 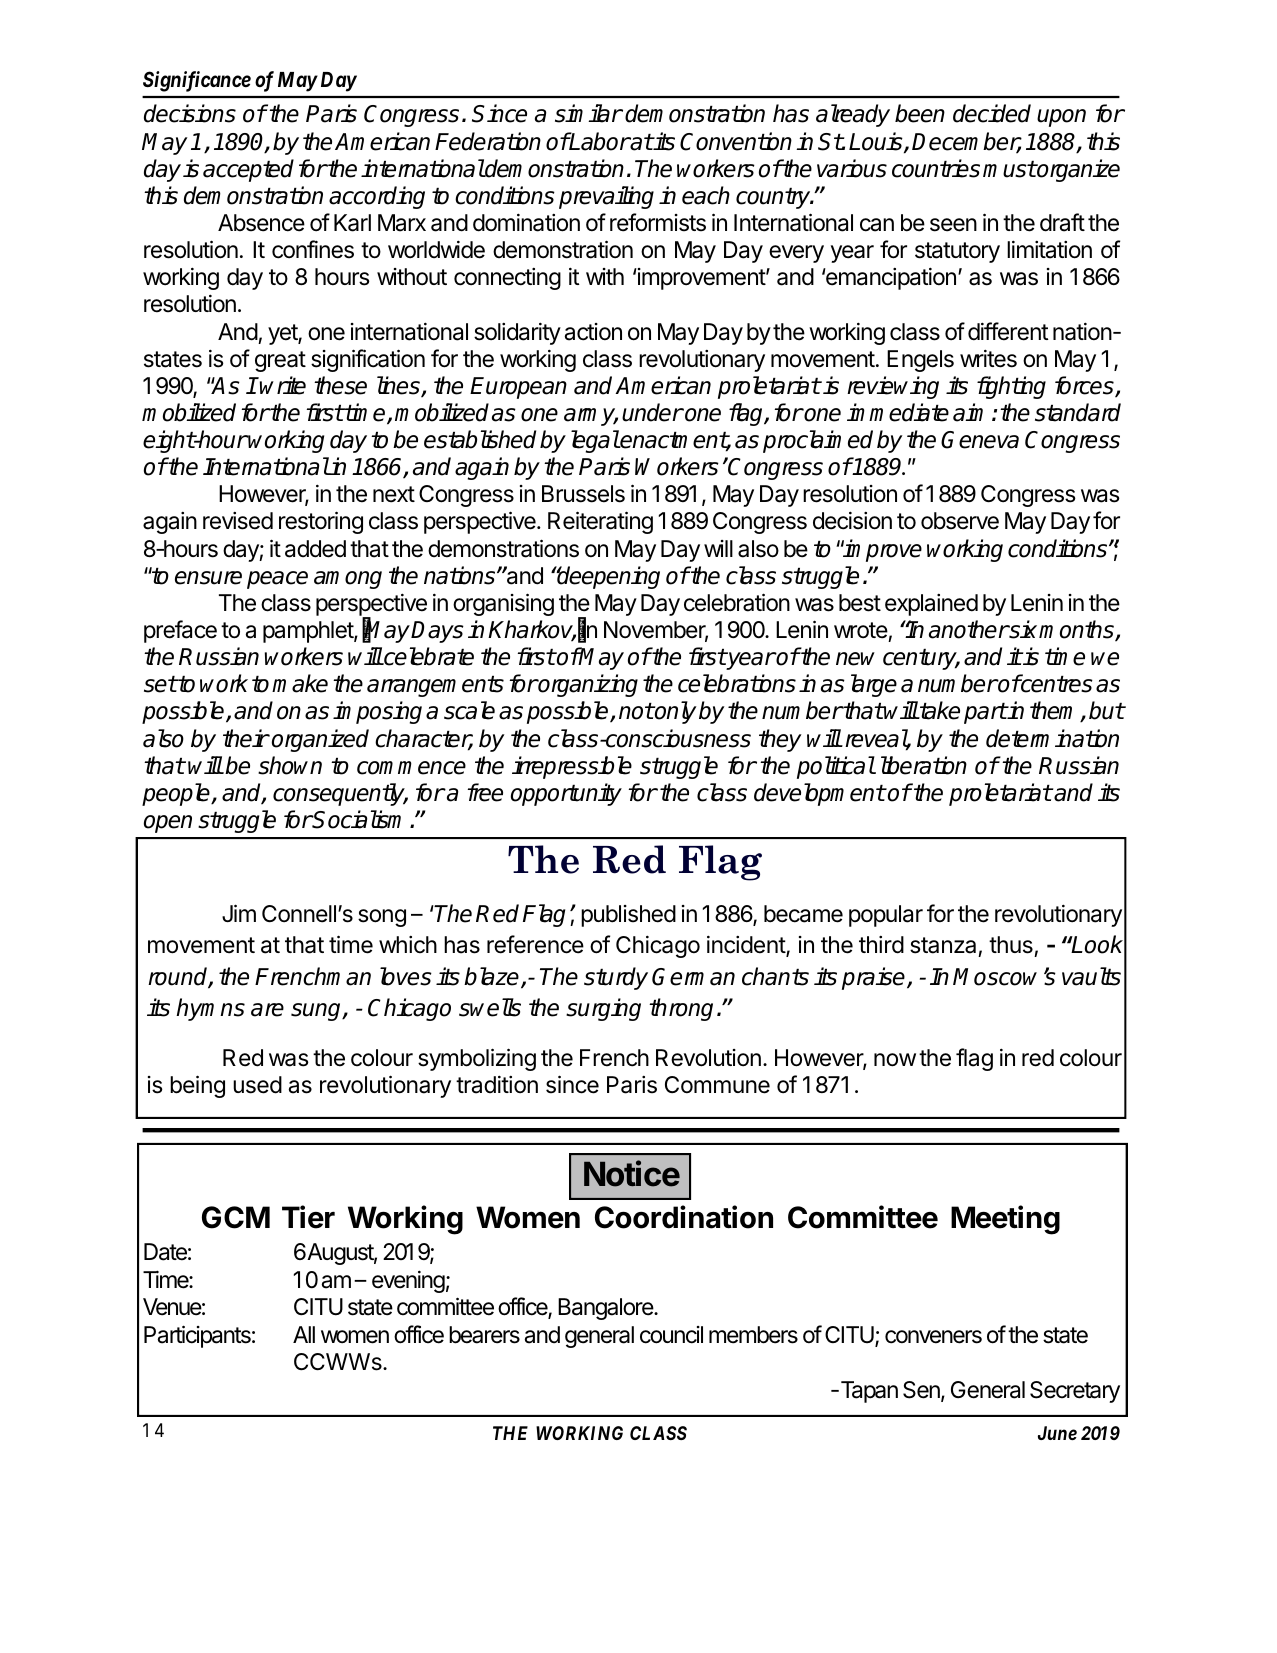 What do you see at coordinates (588, 113) in the document?
I see `similar` at bounding box center [588, 113].
